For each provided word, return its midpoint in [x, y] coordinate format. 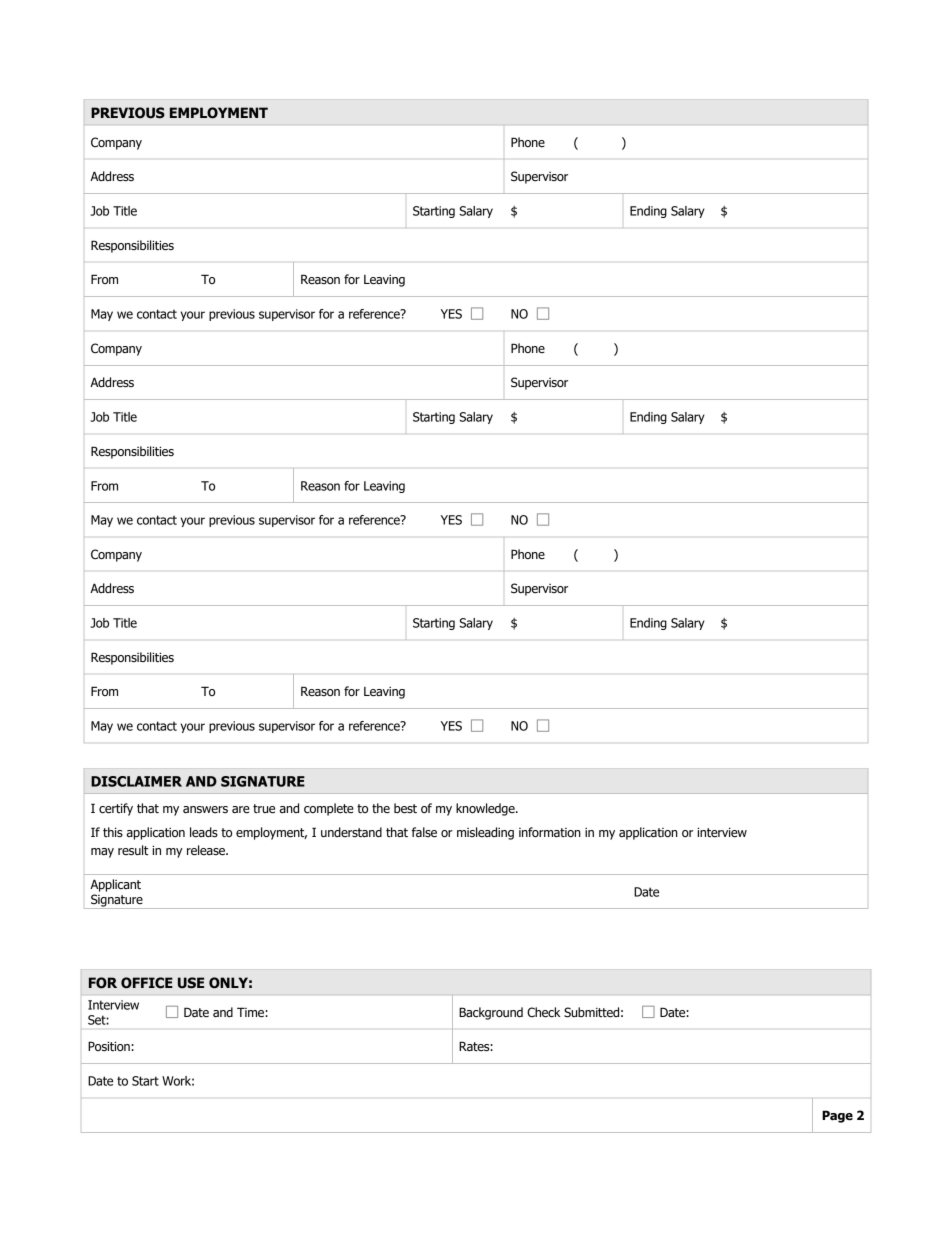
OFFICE [147, 983]
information [550, 832]
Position [110, 1046]
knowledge [486, 809]
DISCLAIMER [136, 781]
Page [837, 1116]
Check [543, 1012]
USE [191, 983]
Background [491, 1013]
